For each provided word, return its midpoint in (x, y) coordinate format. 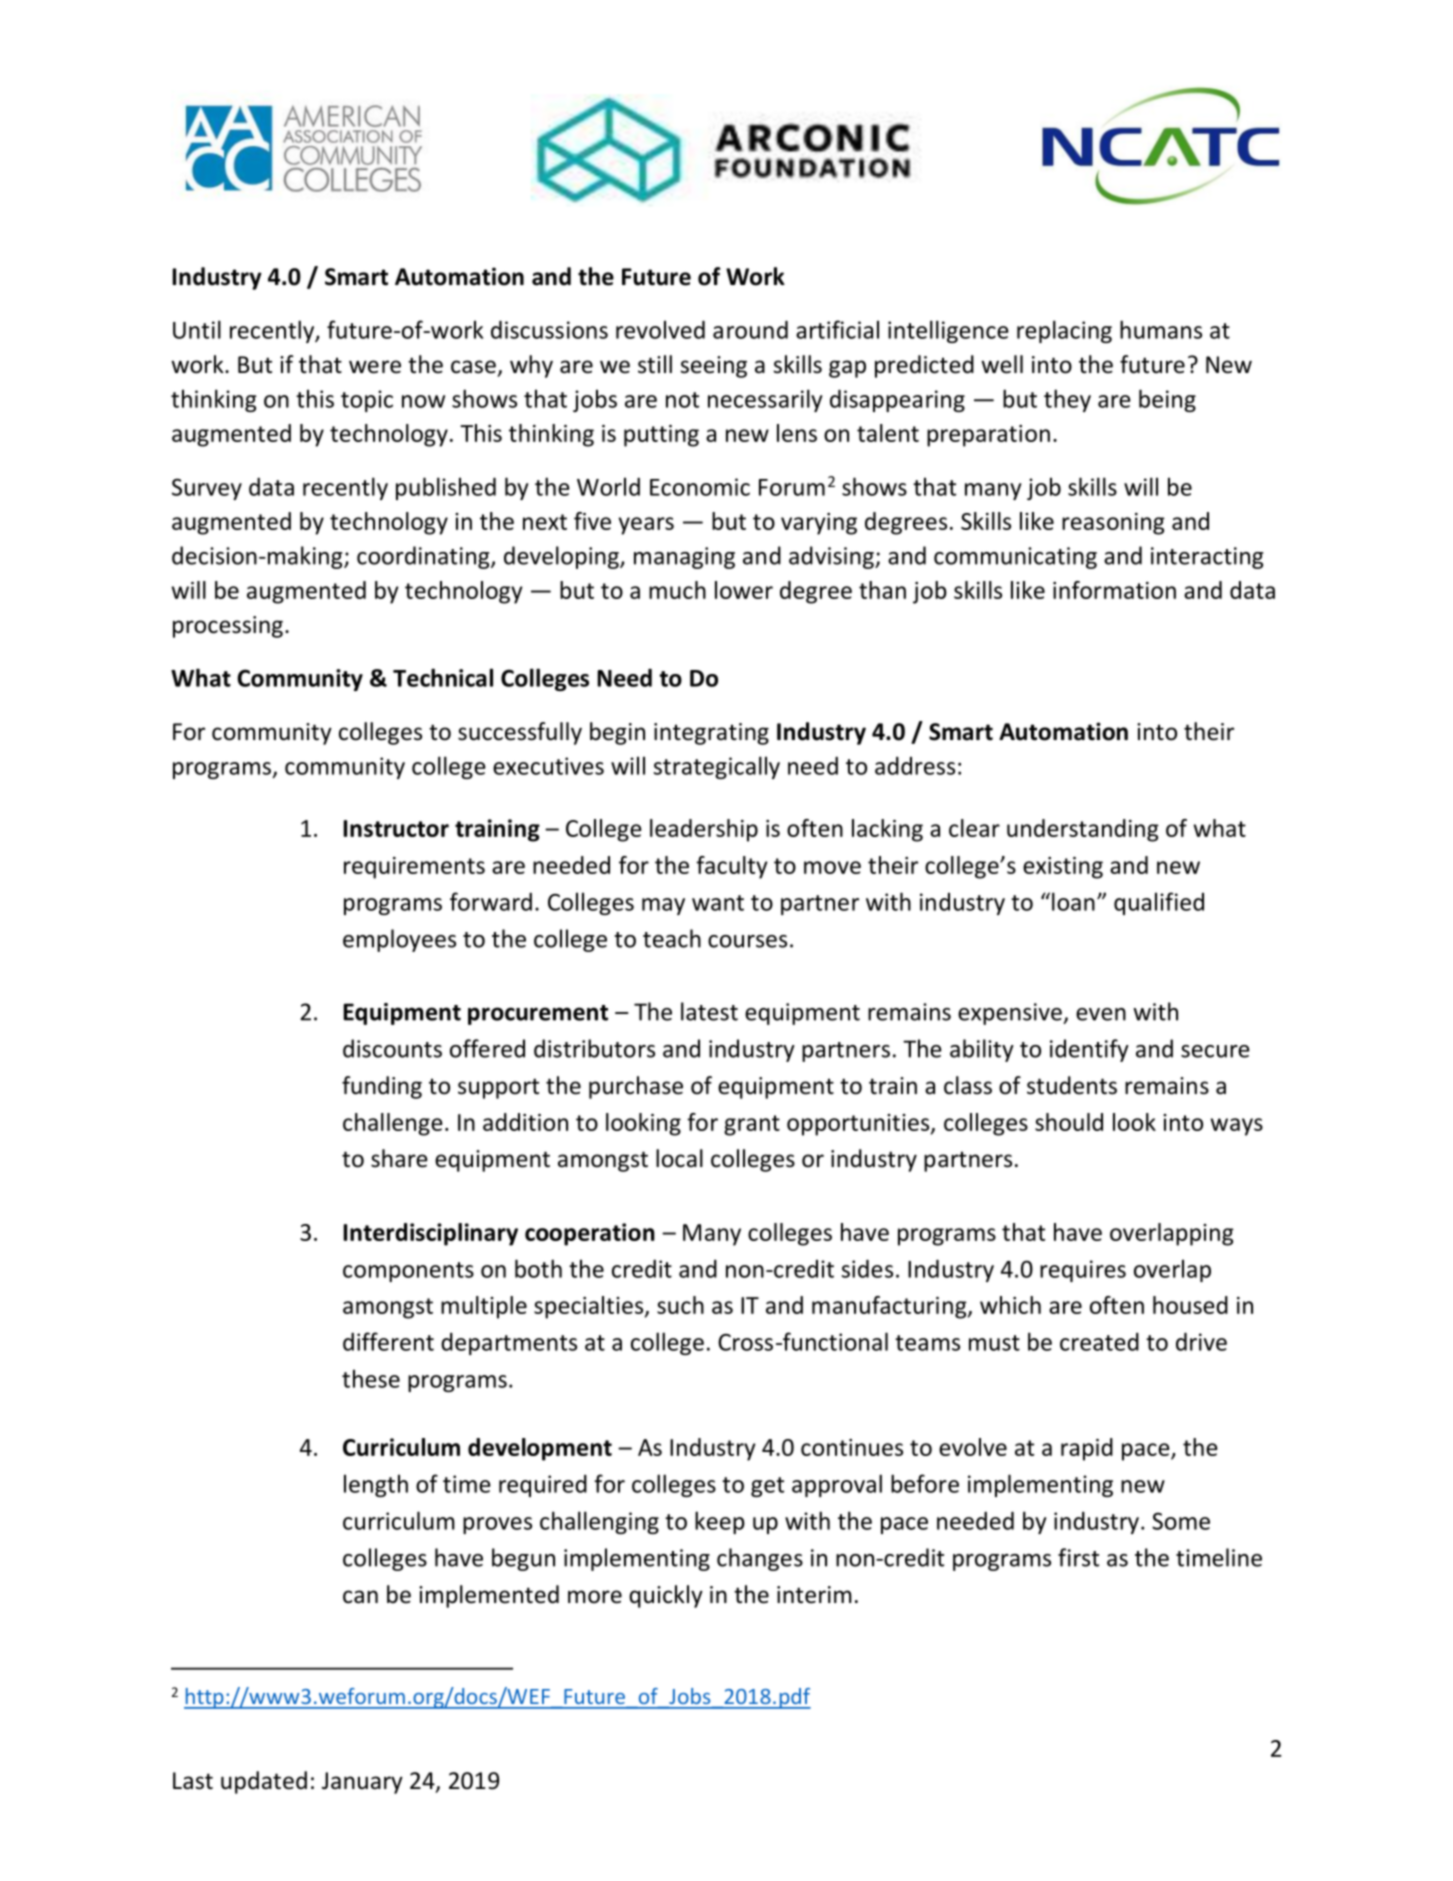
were (375, 367)
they (1067, 400)
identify (1089, 1050)
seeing (713, 367)
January (362, 1783)
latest (709, 1011)
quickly (666, 1596)
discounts (392, 1048)
